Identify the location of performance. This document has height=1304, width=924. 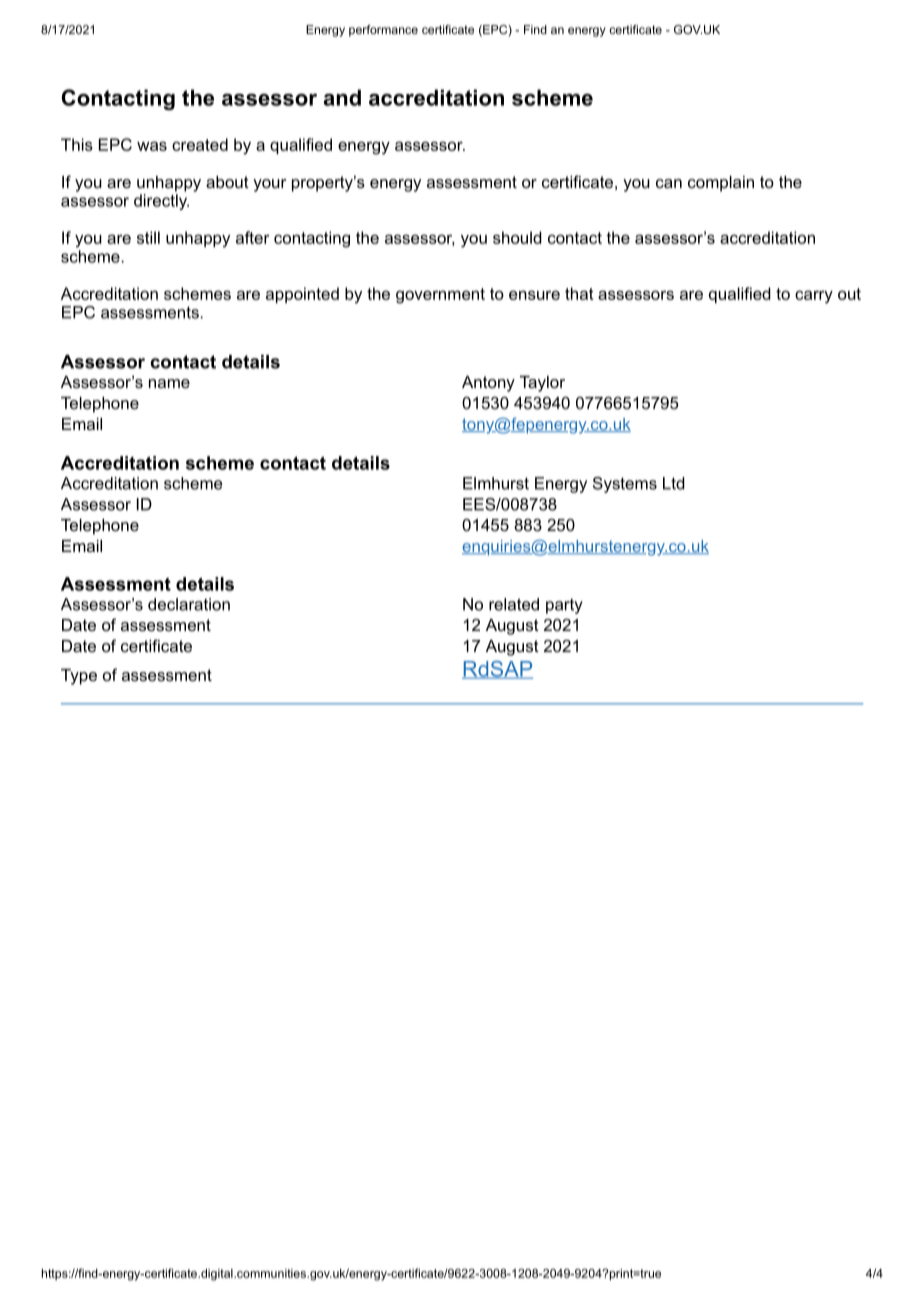
(383, 31).
